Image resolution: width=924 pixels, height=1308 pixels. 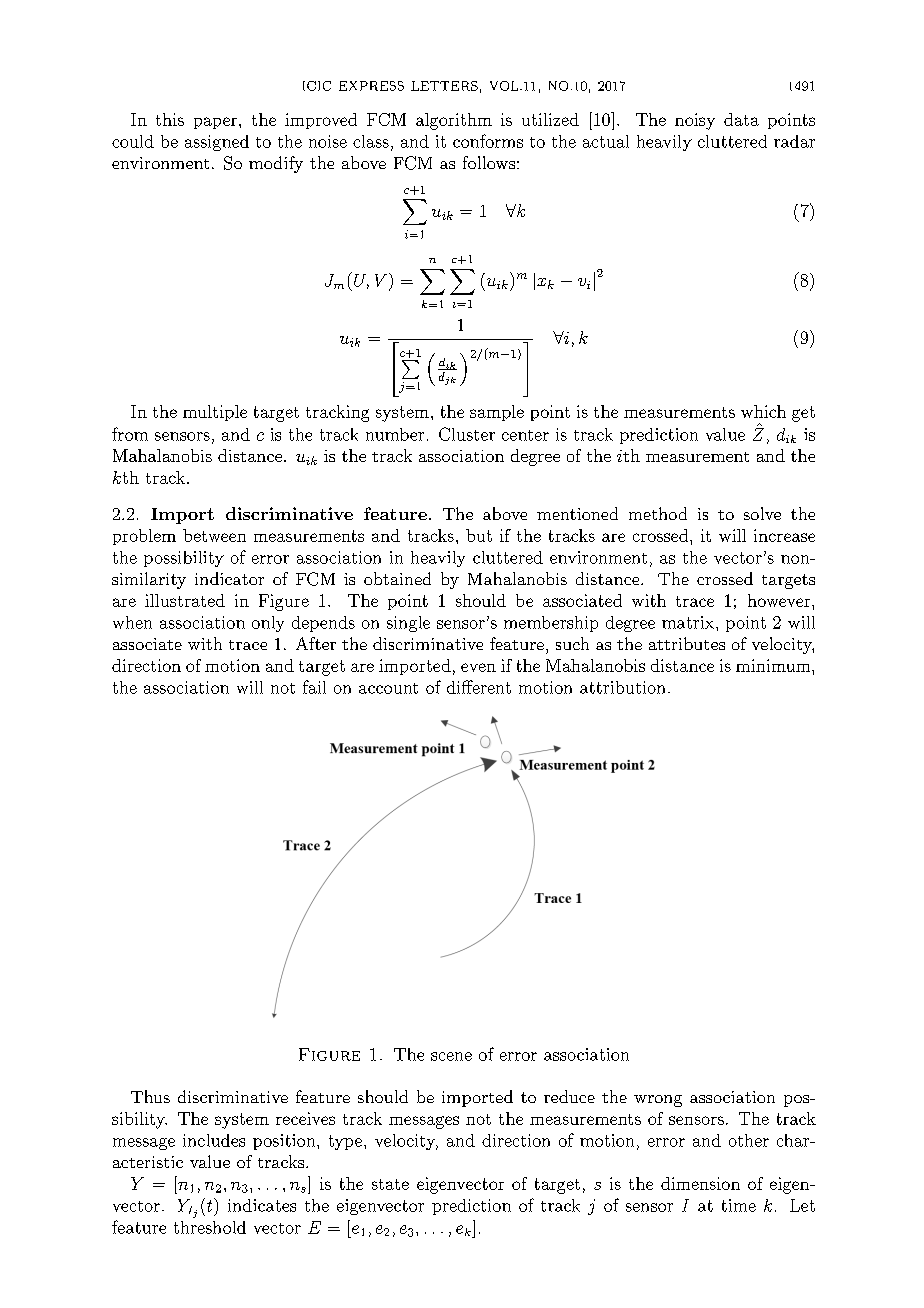 I want to click on which, so click(x=763, y=411).
